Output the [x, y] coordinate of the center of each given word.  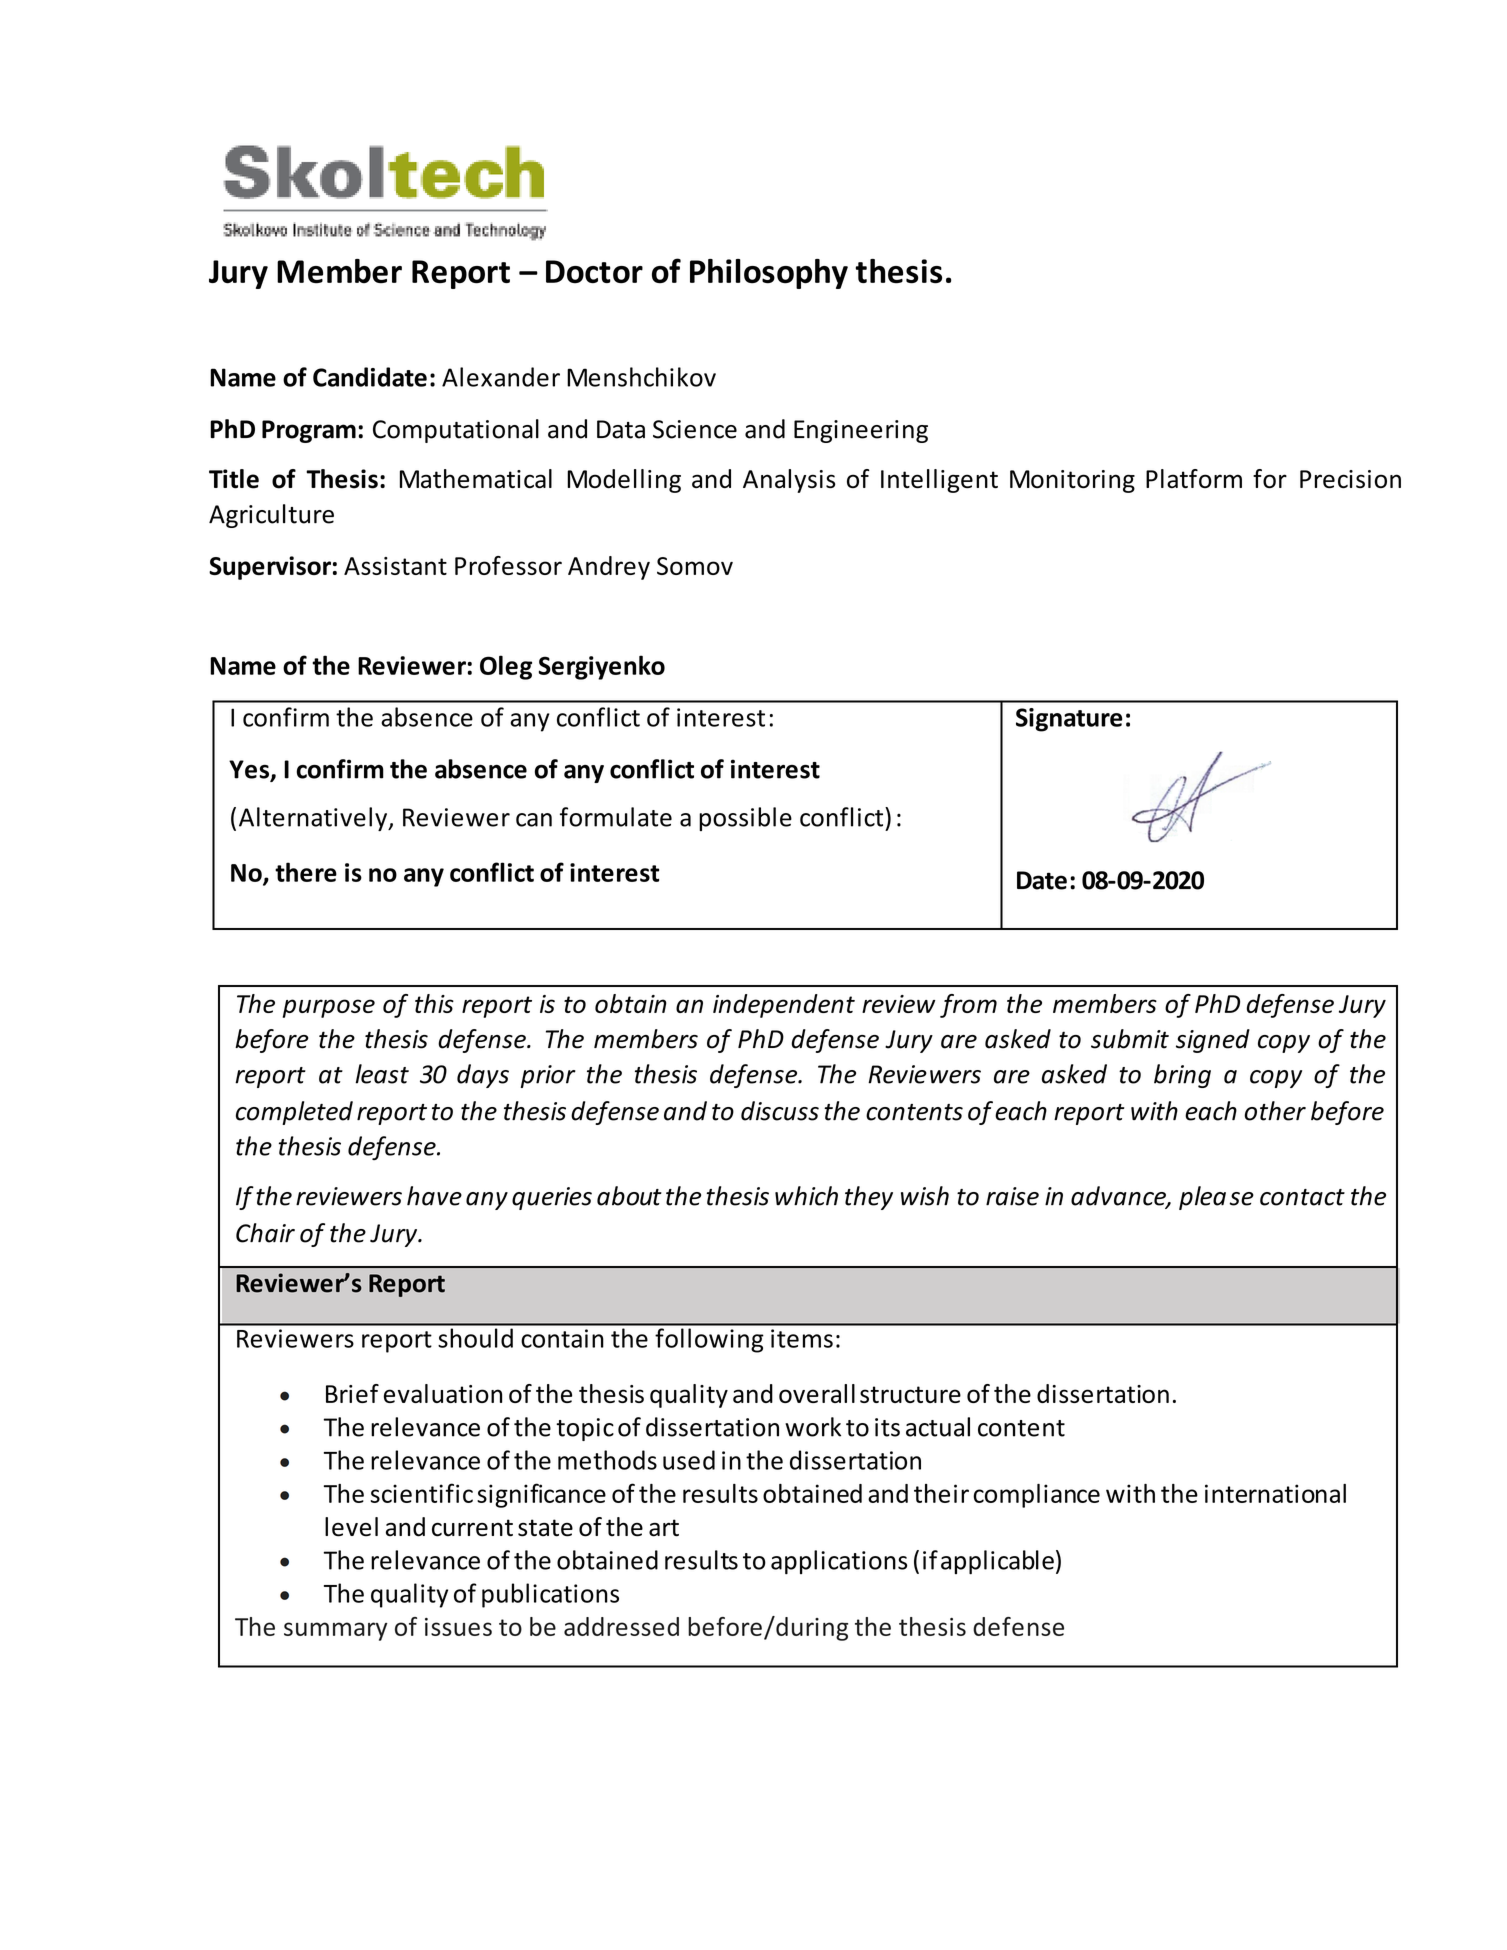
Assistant [395, 566]
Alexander [501, 377]
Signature [1069, 720]
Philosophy [769, 274]
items [802, 1338]
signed [1213, 1041]
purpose [329, 1008]
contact [1302, 1197]
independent [784, 1006]
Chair [265, 1233]
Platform [1194, 478]
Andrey [609, 568]
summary [336, 1631]
